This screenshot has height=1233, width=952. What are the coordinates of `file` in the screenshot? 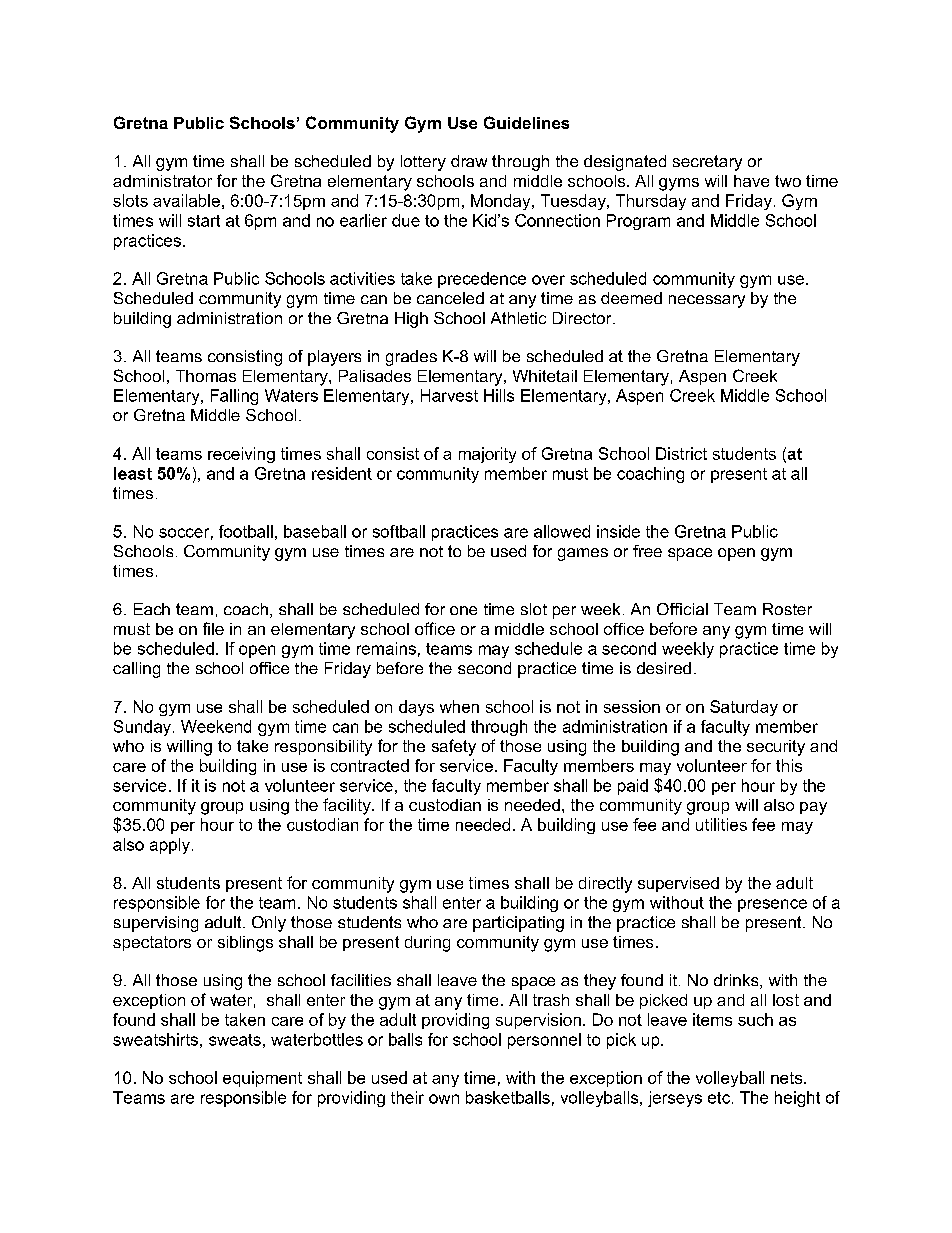 It's located at (213, 628).
